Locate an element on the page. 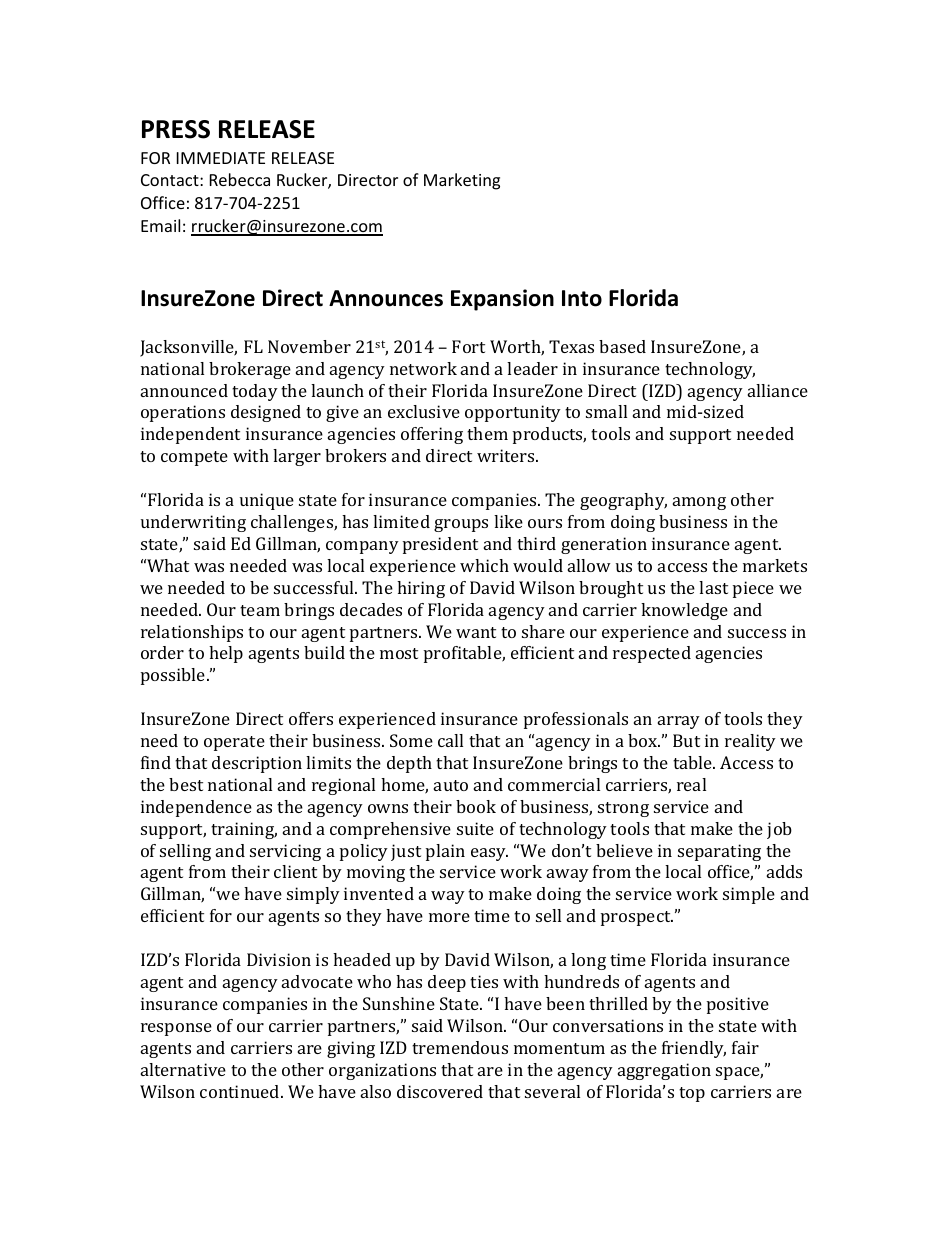  description is located at coordinates (257, 764).
